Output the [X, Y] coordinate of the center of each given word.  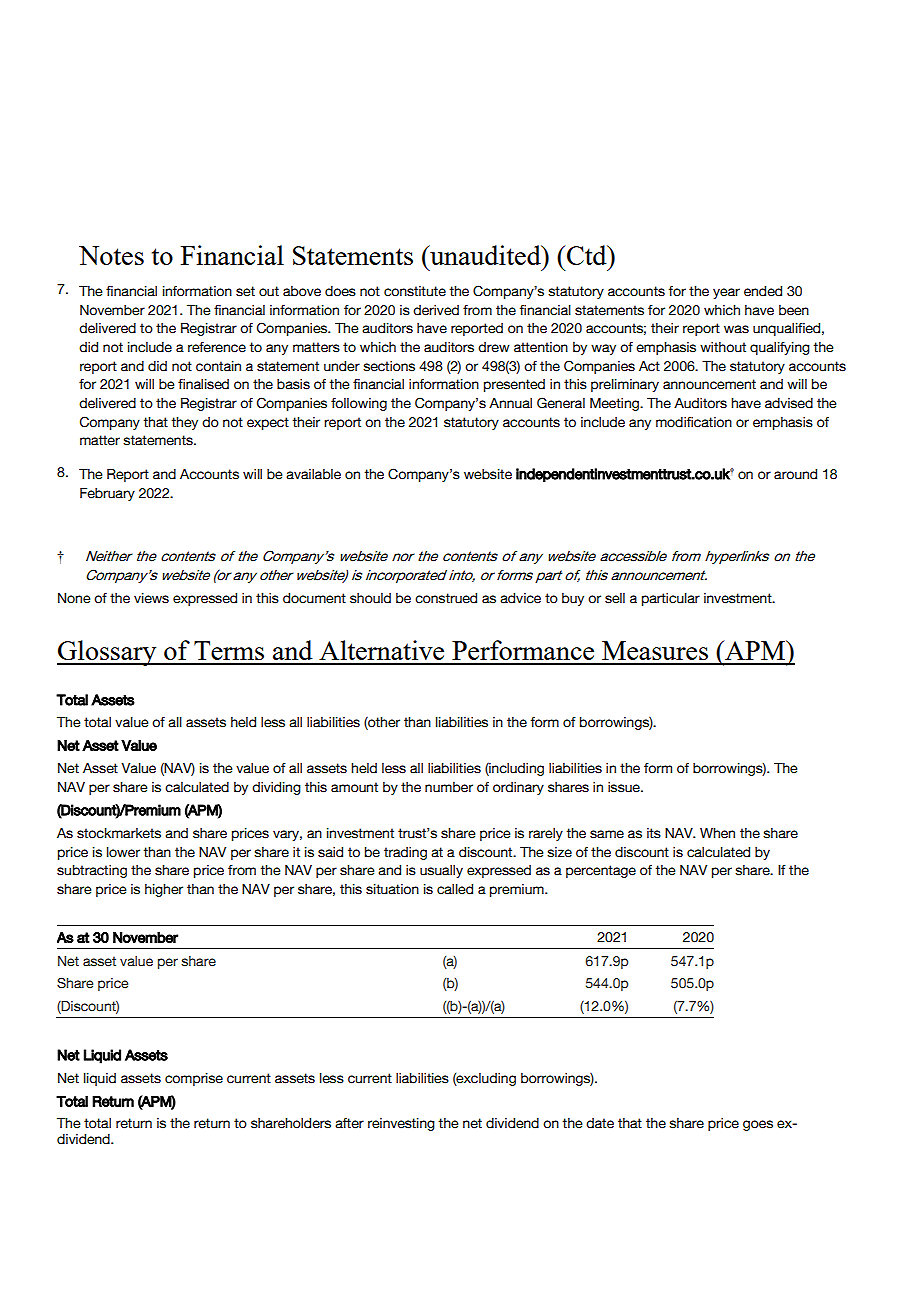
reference [217, 347]
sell [615, 598]
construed [446, 598]
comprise [194, 1079]
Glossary [108, 653]
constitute [415, 291]
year [726, 293]
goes [758, 1125]
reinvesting [401, 1124]
